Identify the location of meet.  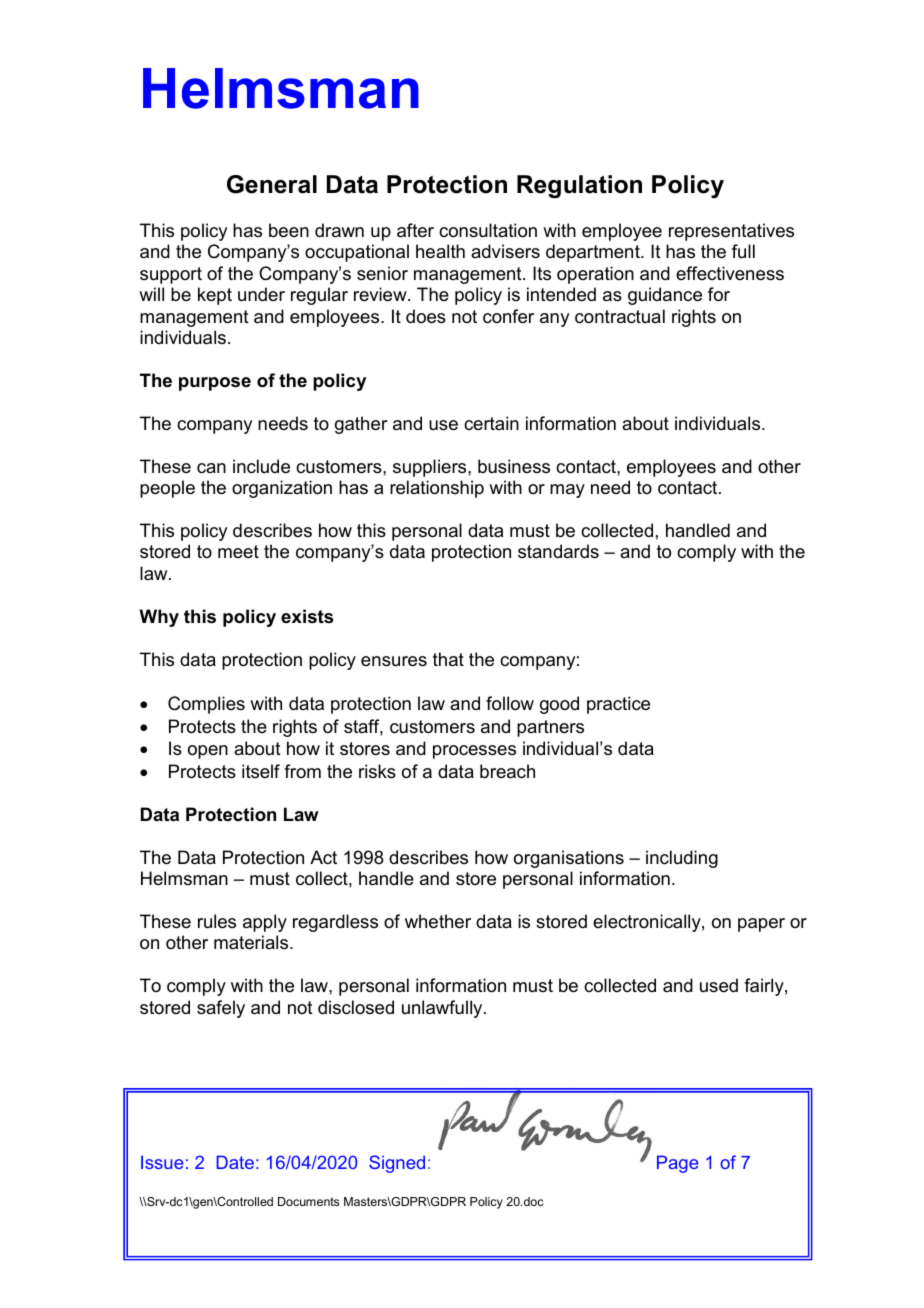
(238, 551).
